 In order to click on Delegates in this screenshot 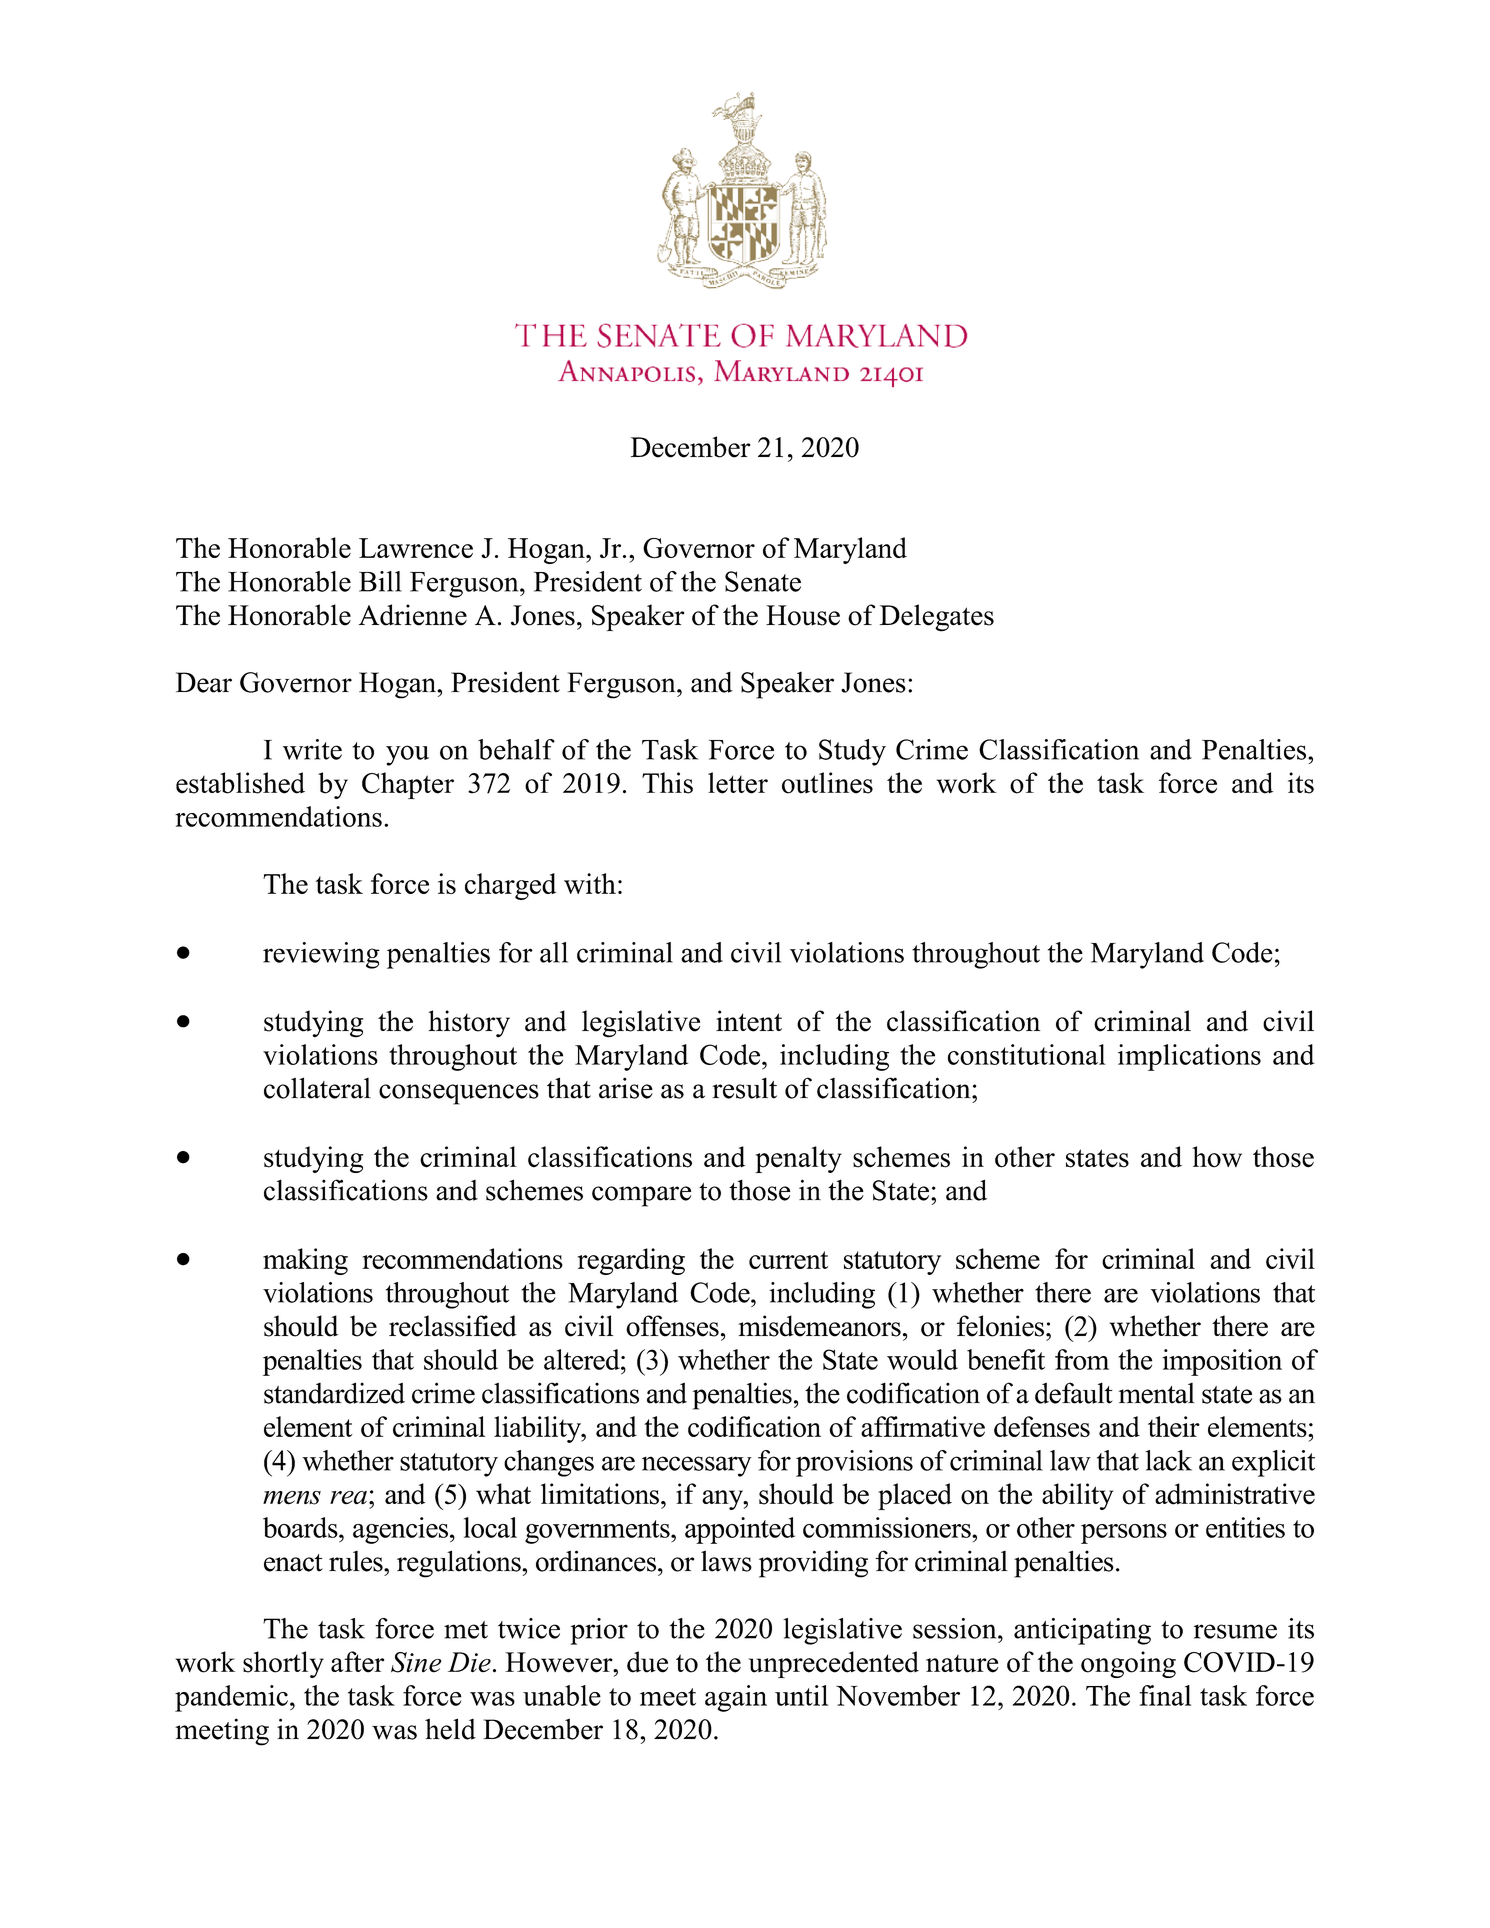, I will do `click(937, 618)`.
